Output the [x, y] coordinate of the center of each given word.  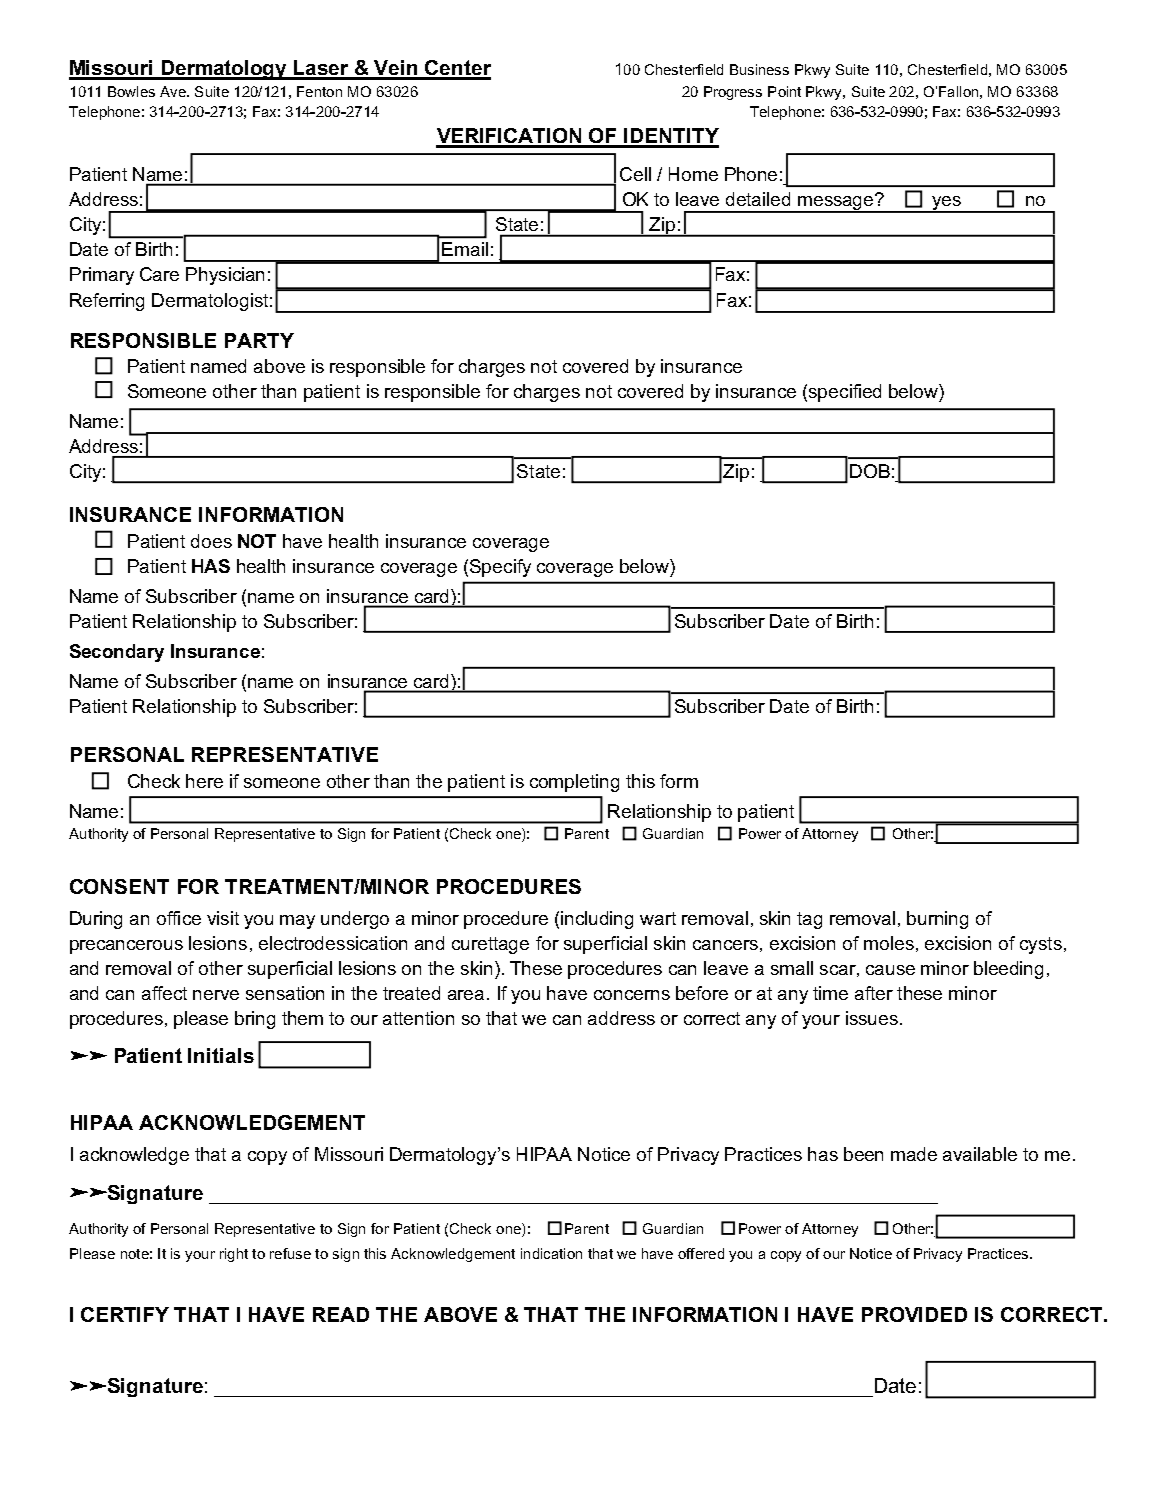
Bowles [131, 91]
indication [551, 1253]
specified [845, 393]
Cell [635, 174]
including [597, 920]
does [211, 541]
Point [784, 91]
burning [937, 920]
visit [223, 918]
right [234, 1255]
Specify [500, 568]
